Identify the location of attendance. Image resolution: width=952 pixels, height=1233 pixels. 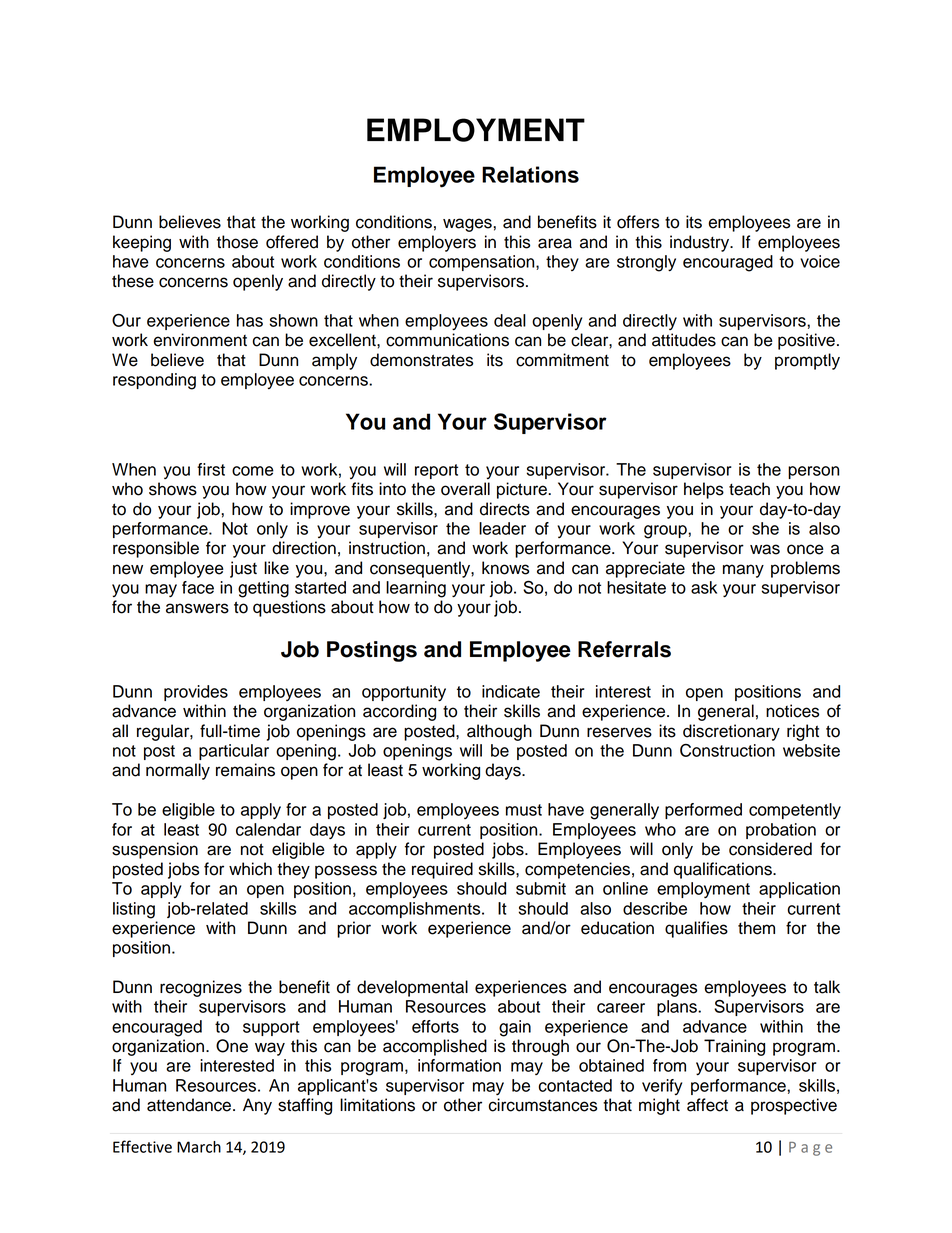
(189, 1105).
